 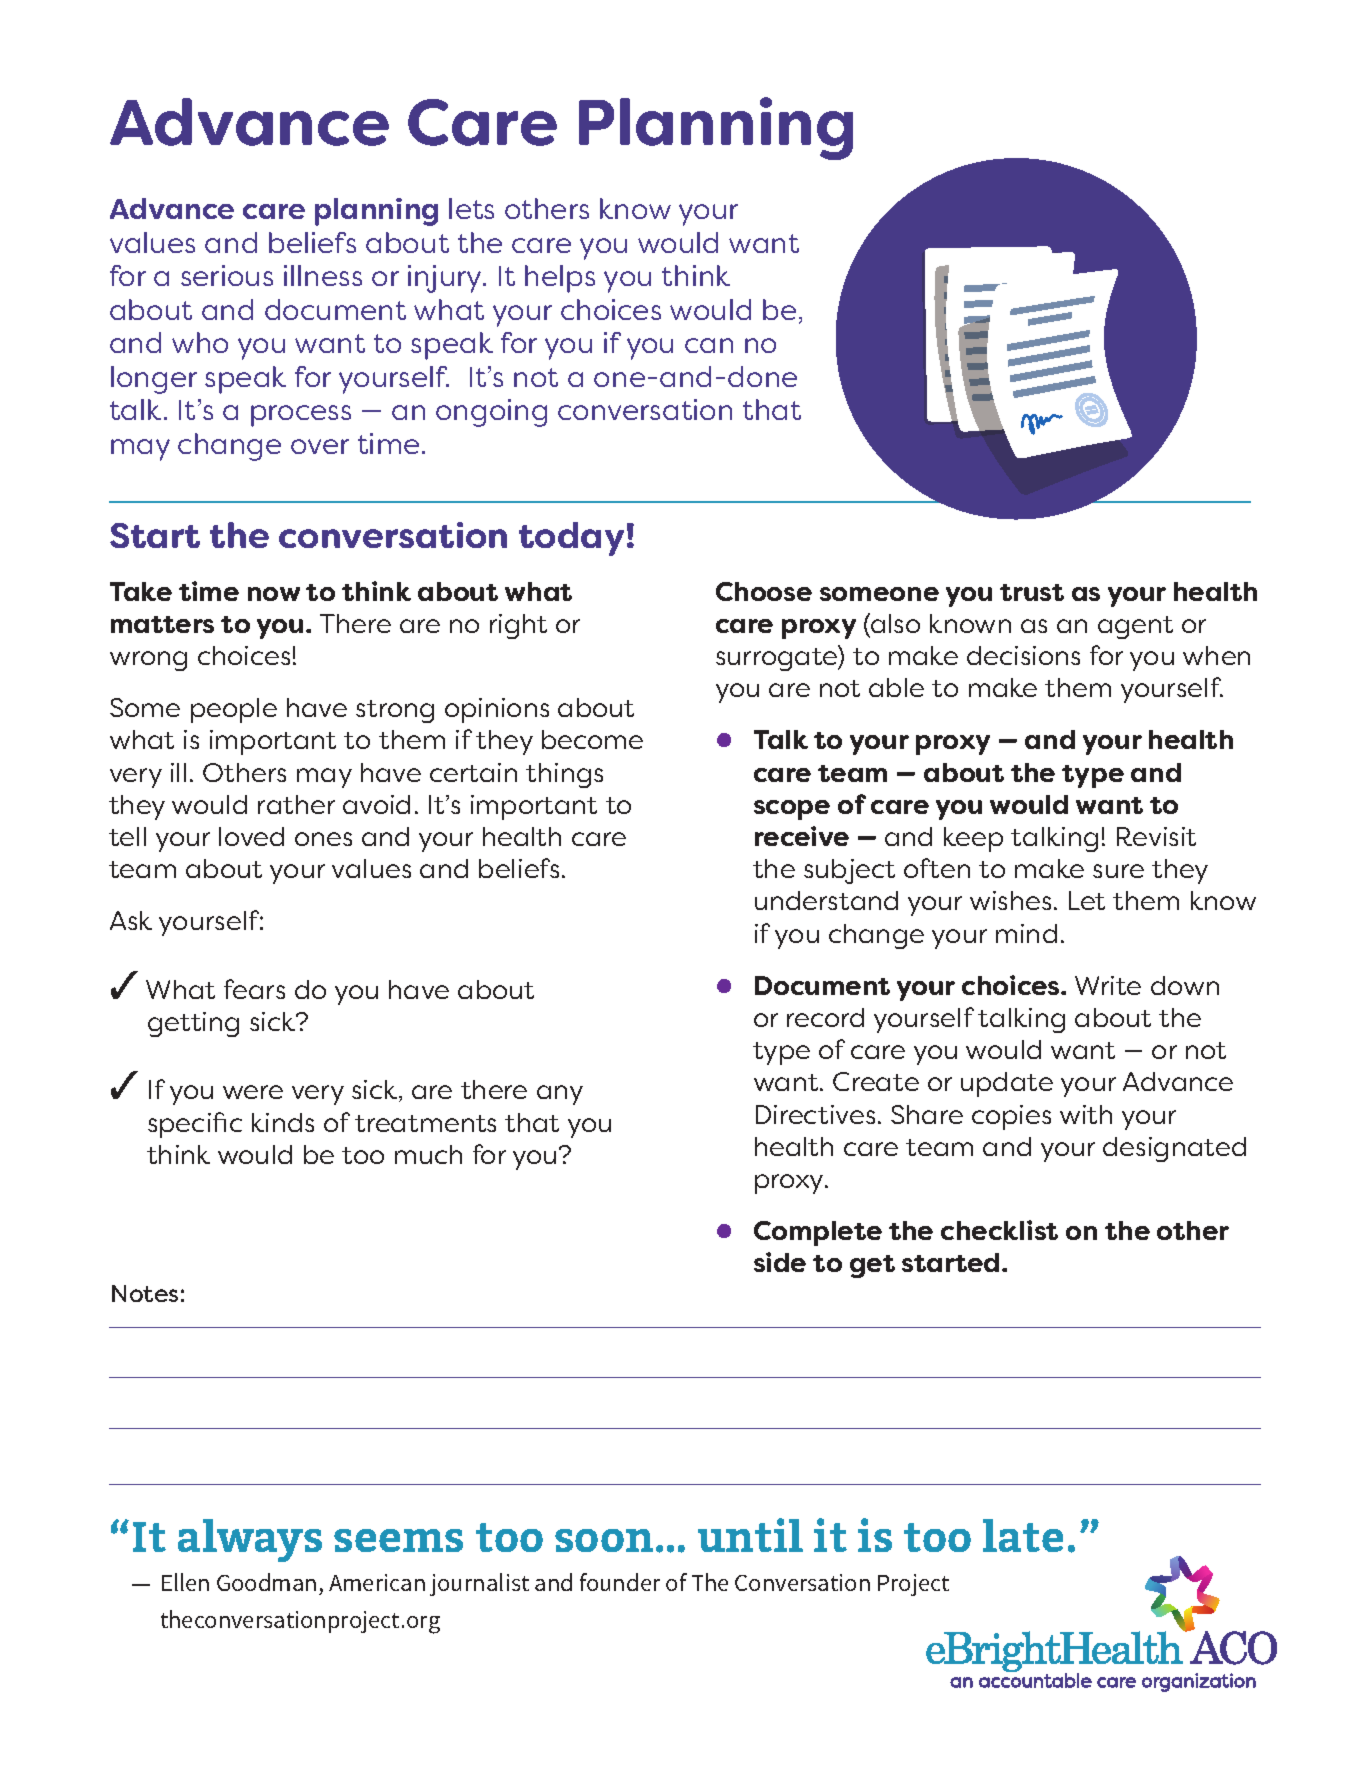 What do you see at coordinates (1023, 1535) in the screenshot?
I see `late` at bounding box center [1023, 1535].
